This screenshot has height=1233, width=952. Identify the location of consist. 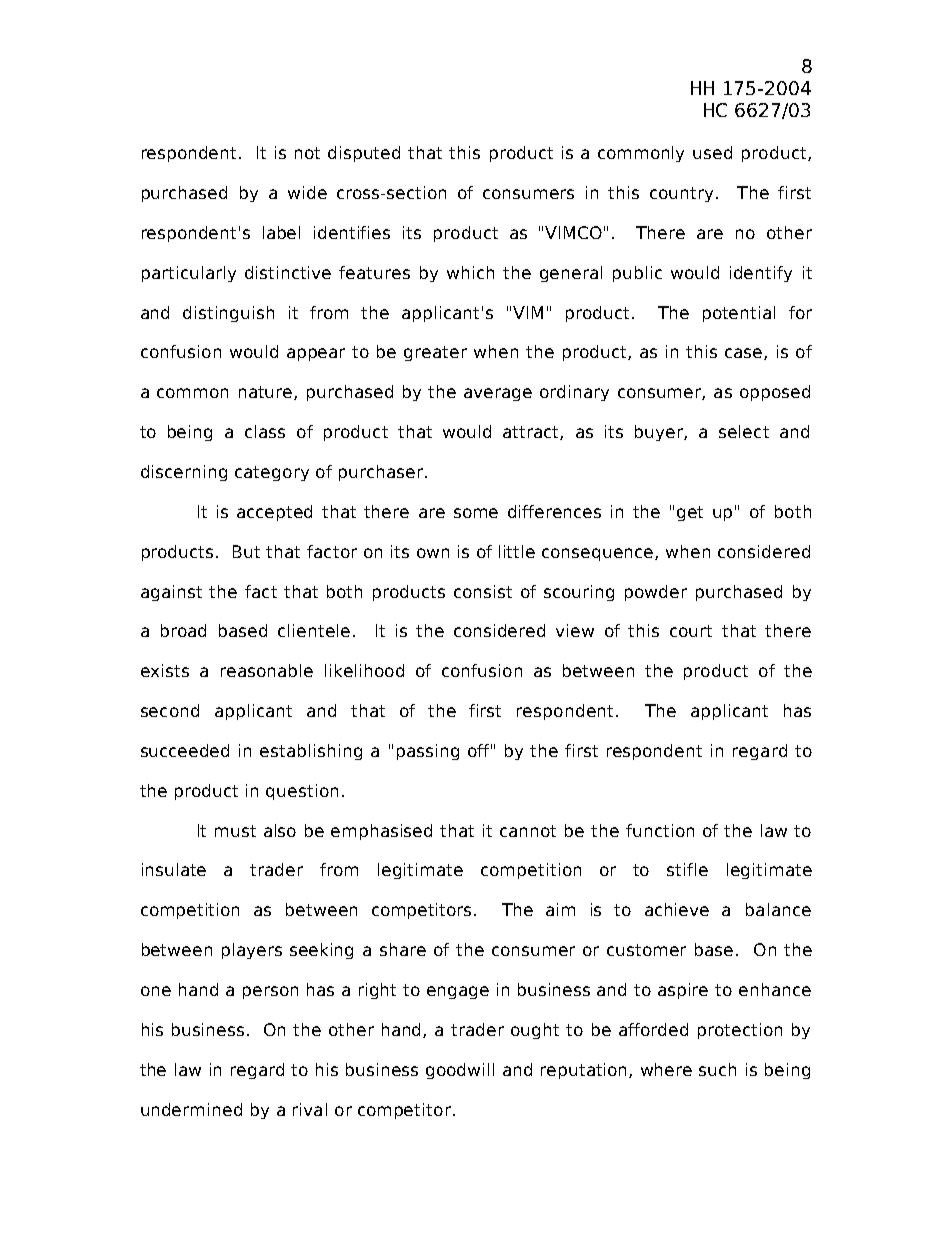
(483, 591).
